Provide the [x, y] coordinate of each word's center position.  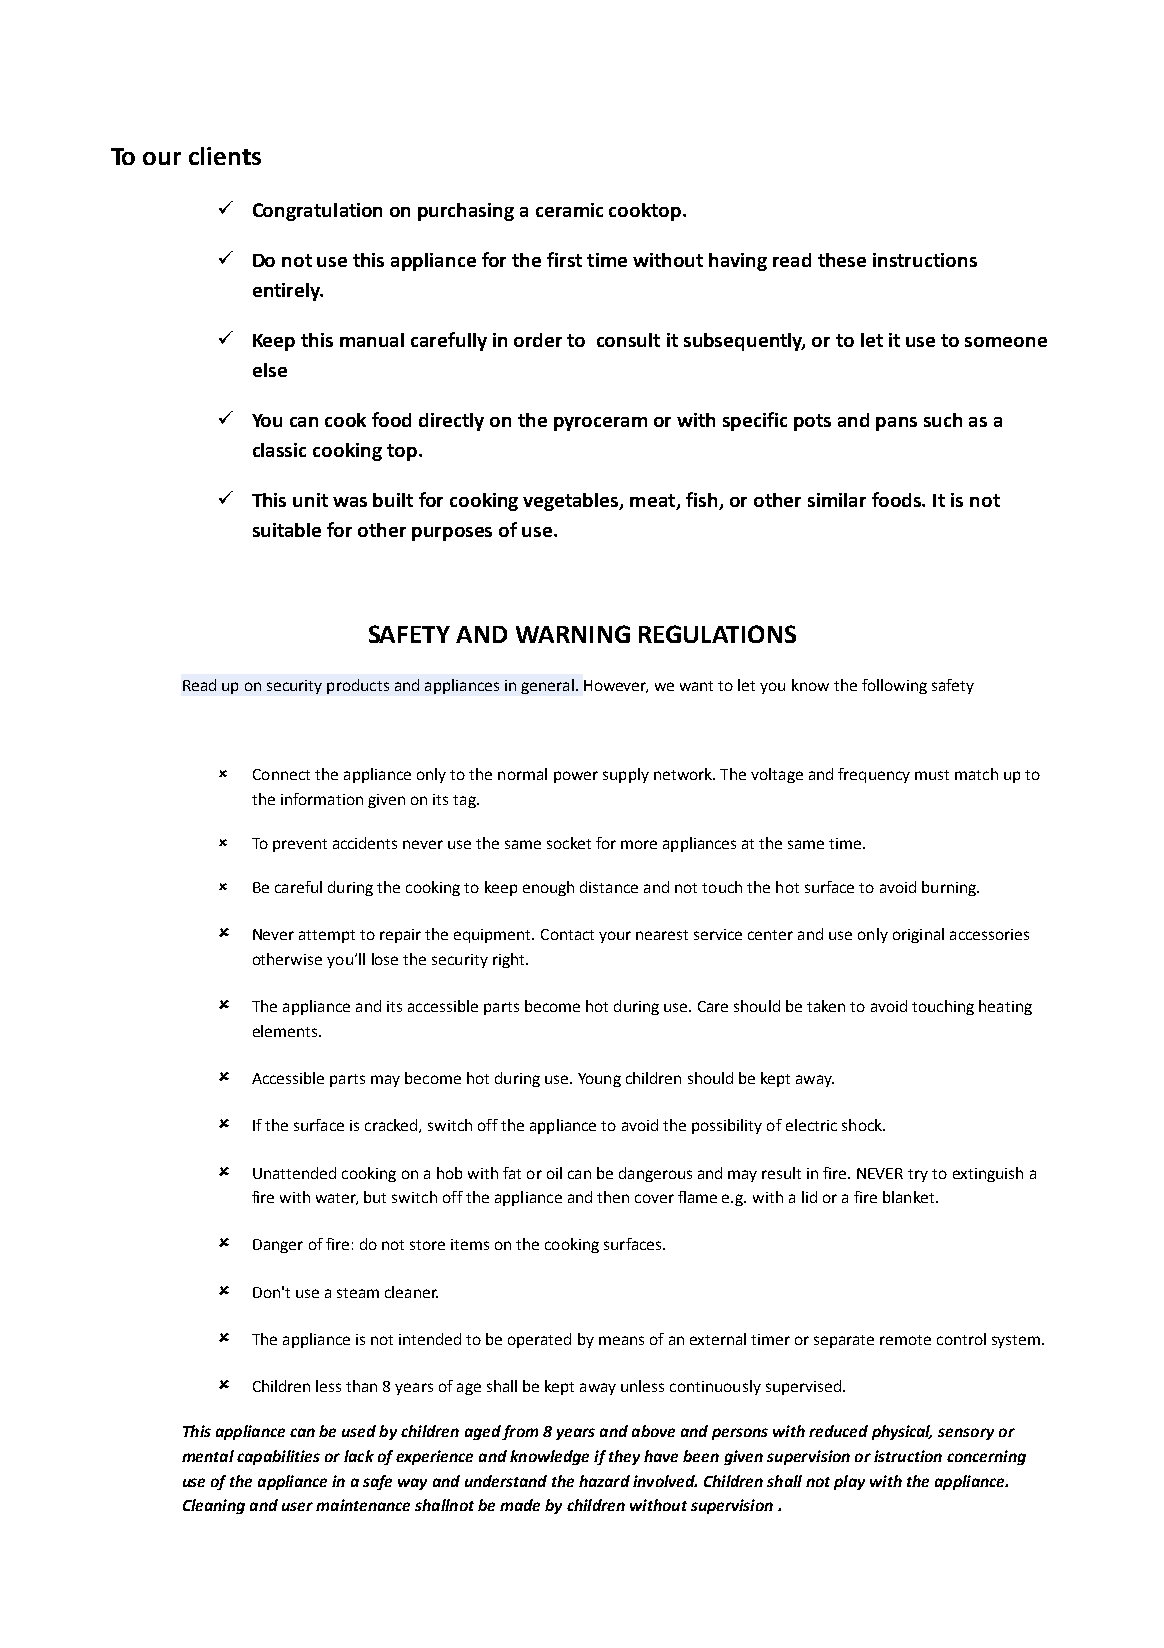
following [894, 686]
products [358, 686]
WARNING [573, 634]
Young [599, 1080]
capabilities [278, 1457]
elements [286, 1031]
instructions [925, 260]
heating [1005, 1007]
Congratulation [317, 212]
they [624, 1457]
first [564, 259]
